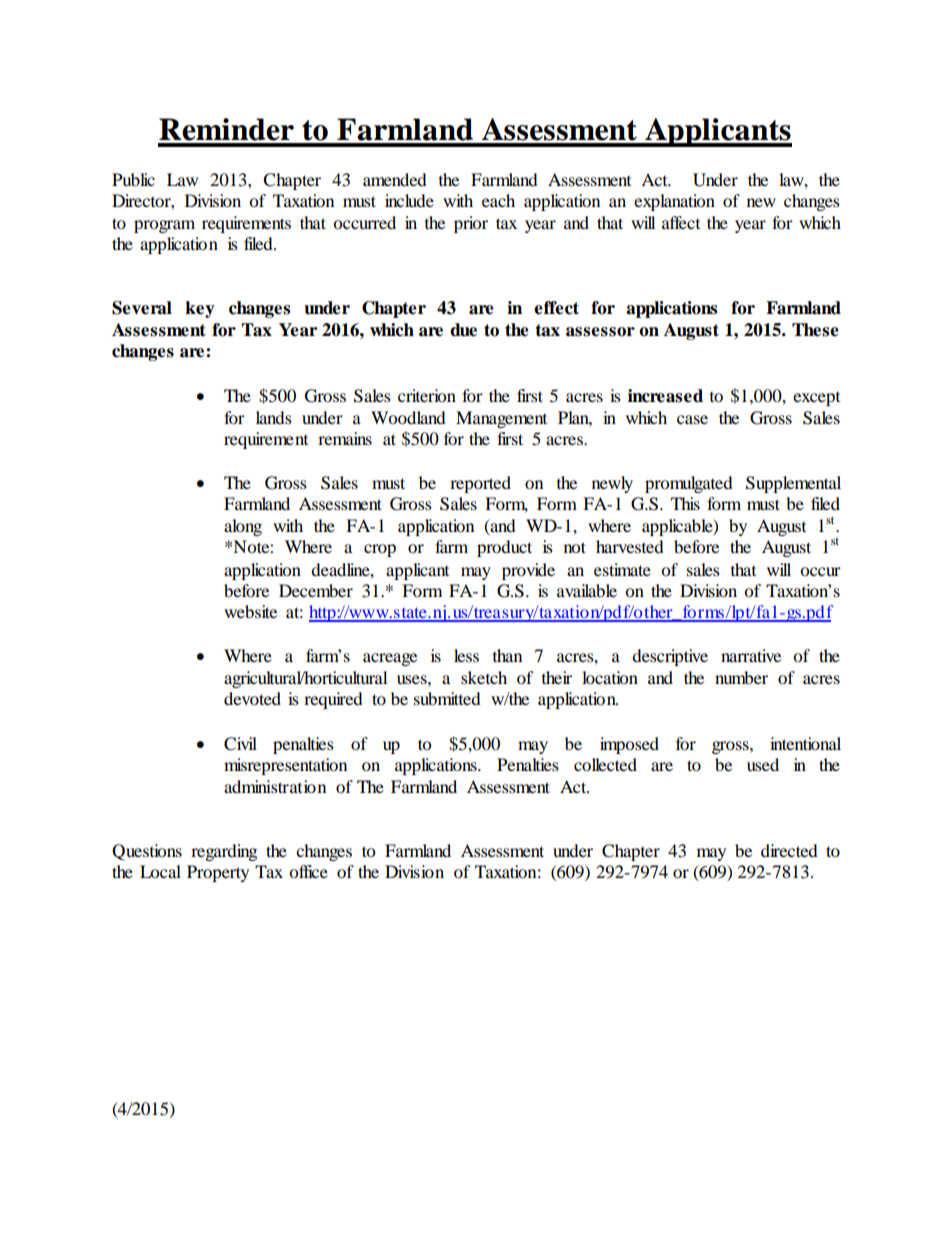 This screenshot has height=1233, width=952. I want to click on program, so click(164, 226).
